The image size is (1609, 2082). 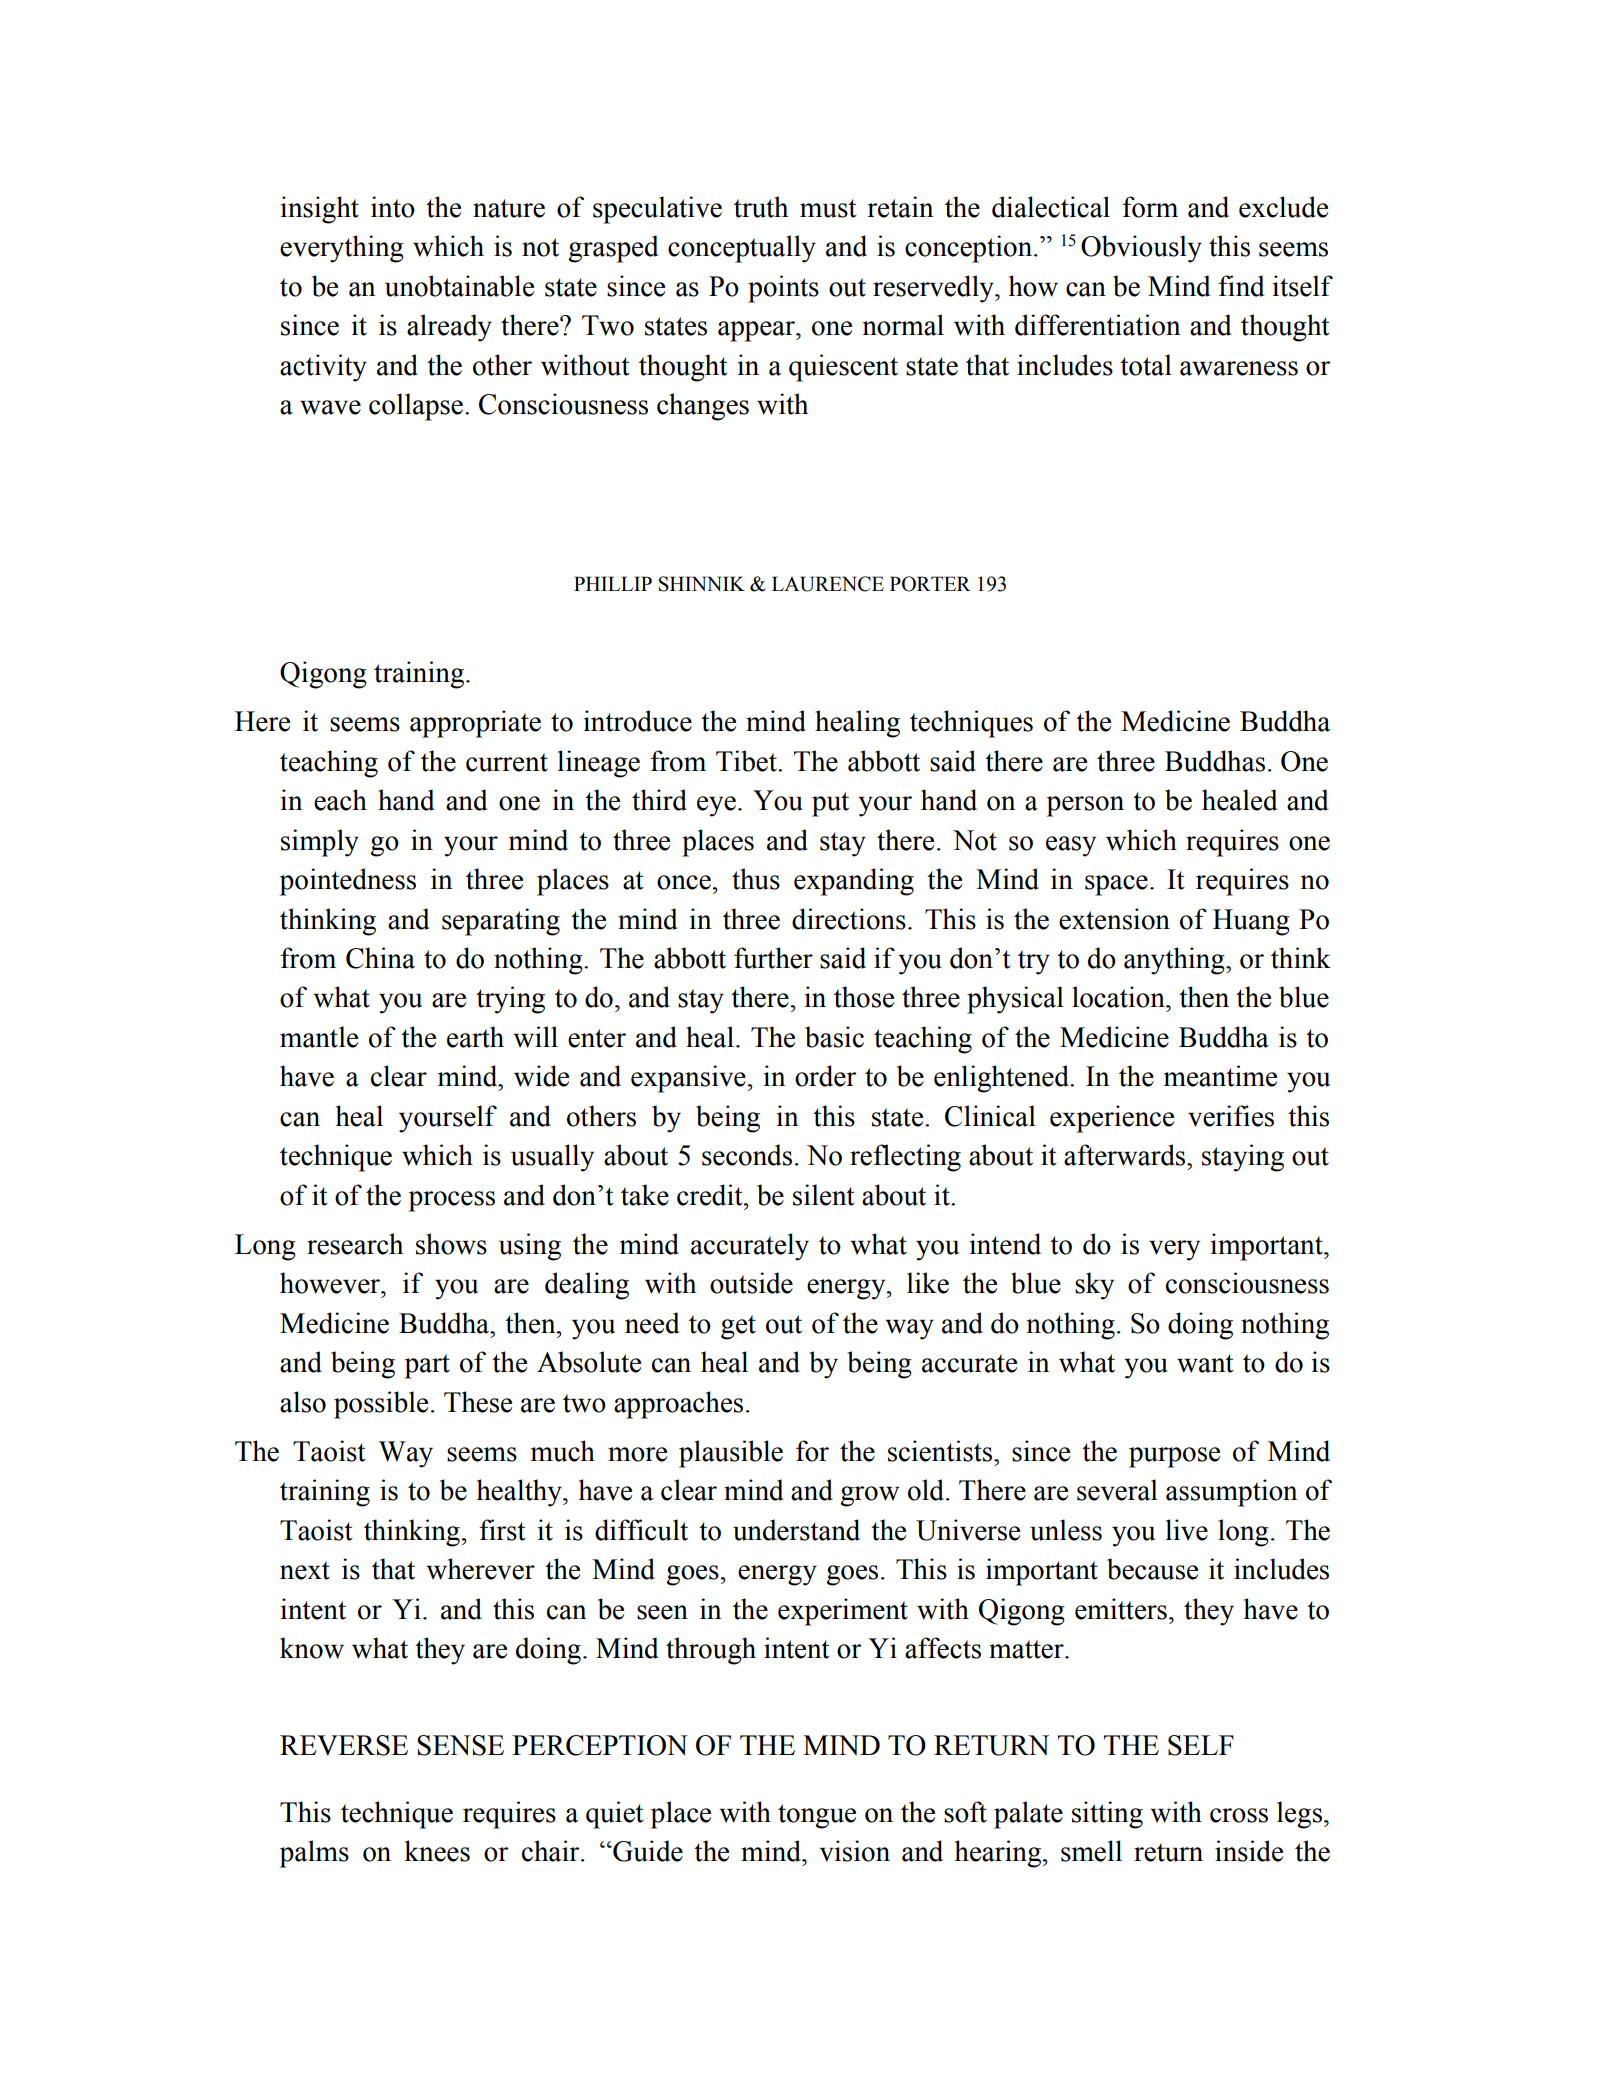 What do you see at coordinates (830, 804) in the image?
I see `put` at bounding box center [830, 804].
